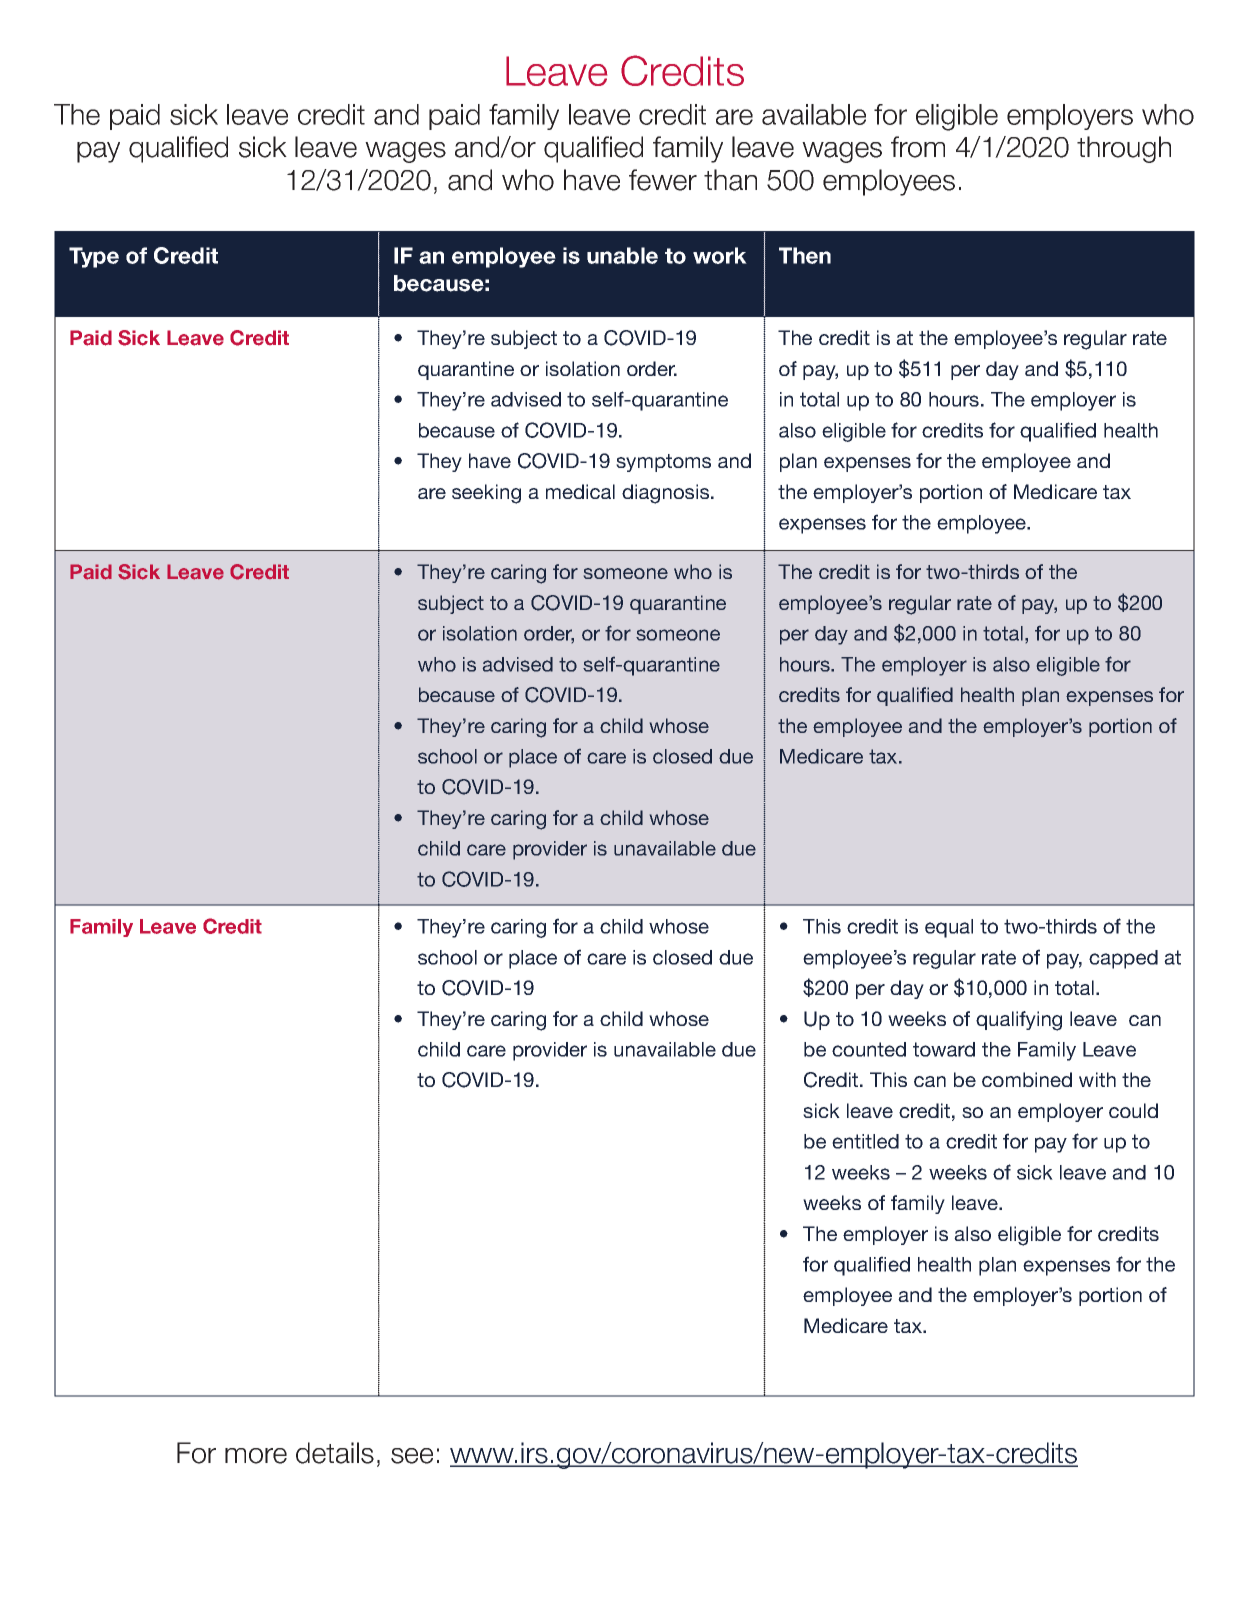 Image resolution: width=1254 pixels, height=1622 pixels. I want to click on fewer, so click(663, 180).
